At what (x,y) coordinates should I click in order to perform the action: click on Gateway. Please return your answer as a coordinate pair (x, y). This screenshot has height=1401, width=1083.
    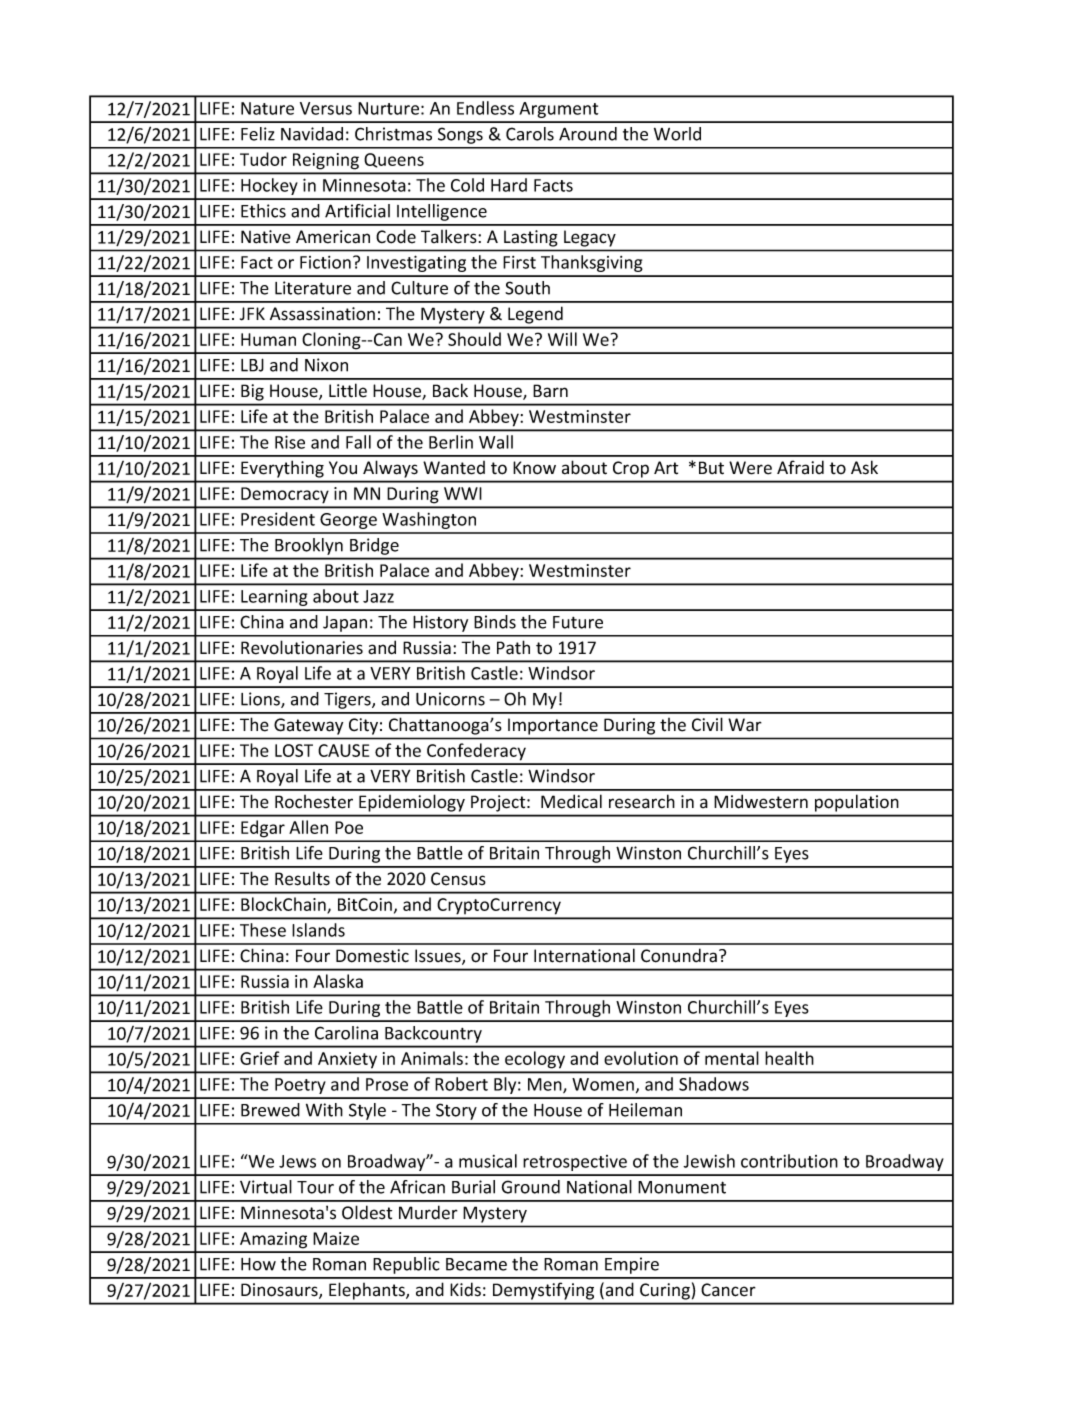
    Looking at the image, I should click on (308, 726).
